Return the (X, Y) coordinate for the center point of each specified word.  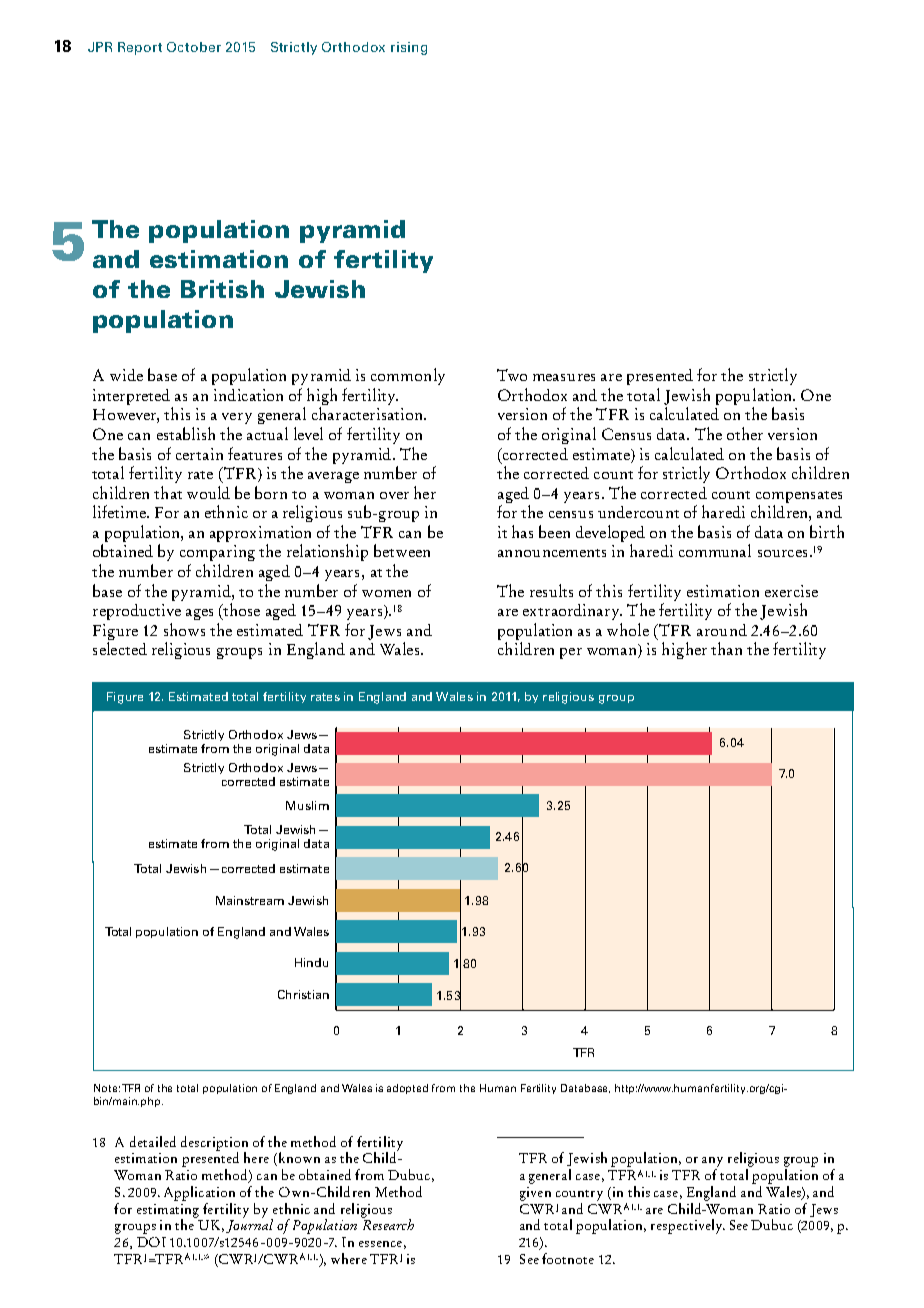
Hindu (311, 962)
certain (199, 454)
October (194, 47)
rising (409, 48)
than (726, 648)
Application (199, 1193)
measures (564, 377)
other (745, 433)
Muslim (307, 805)
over (394, 495)
